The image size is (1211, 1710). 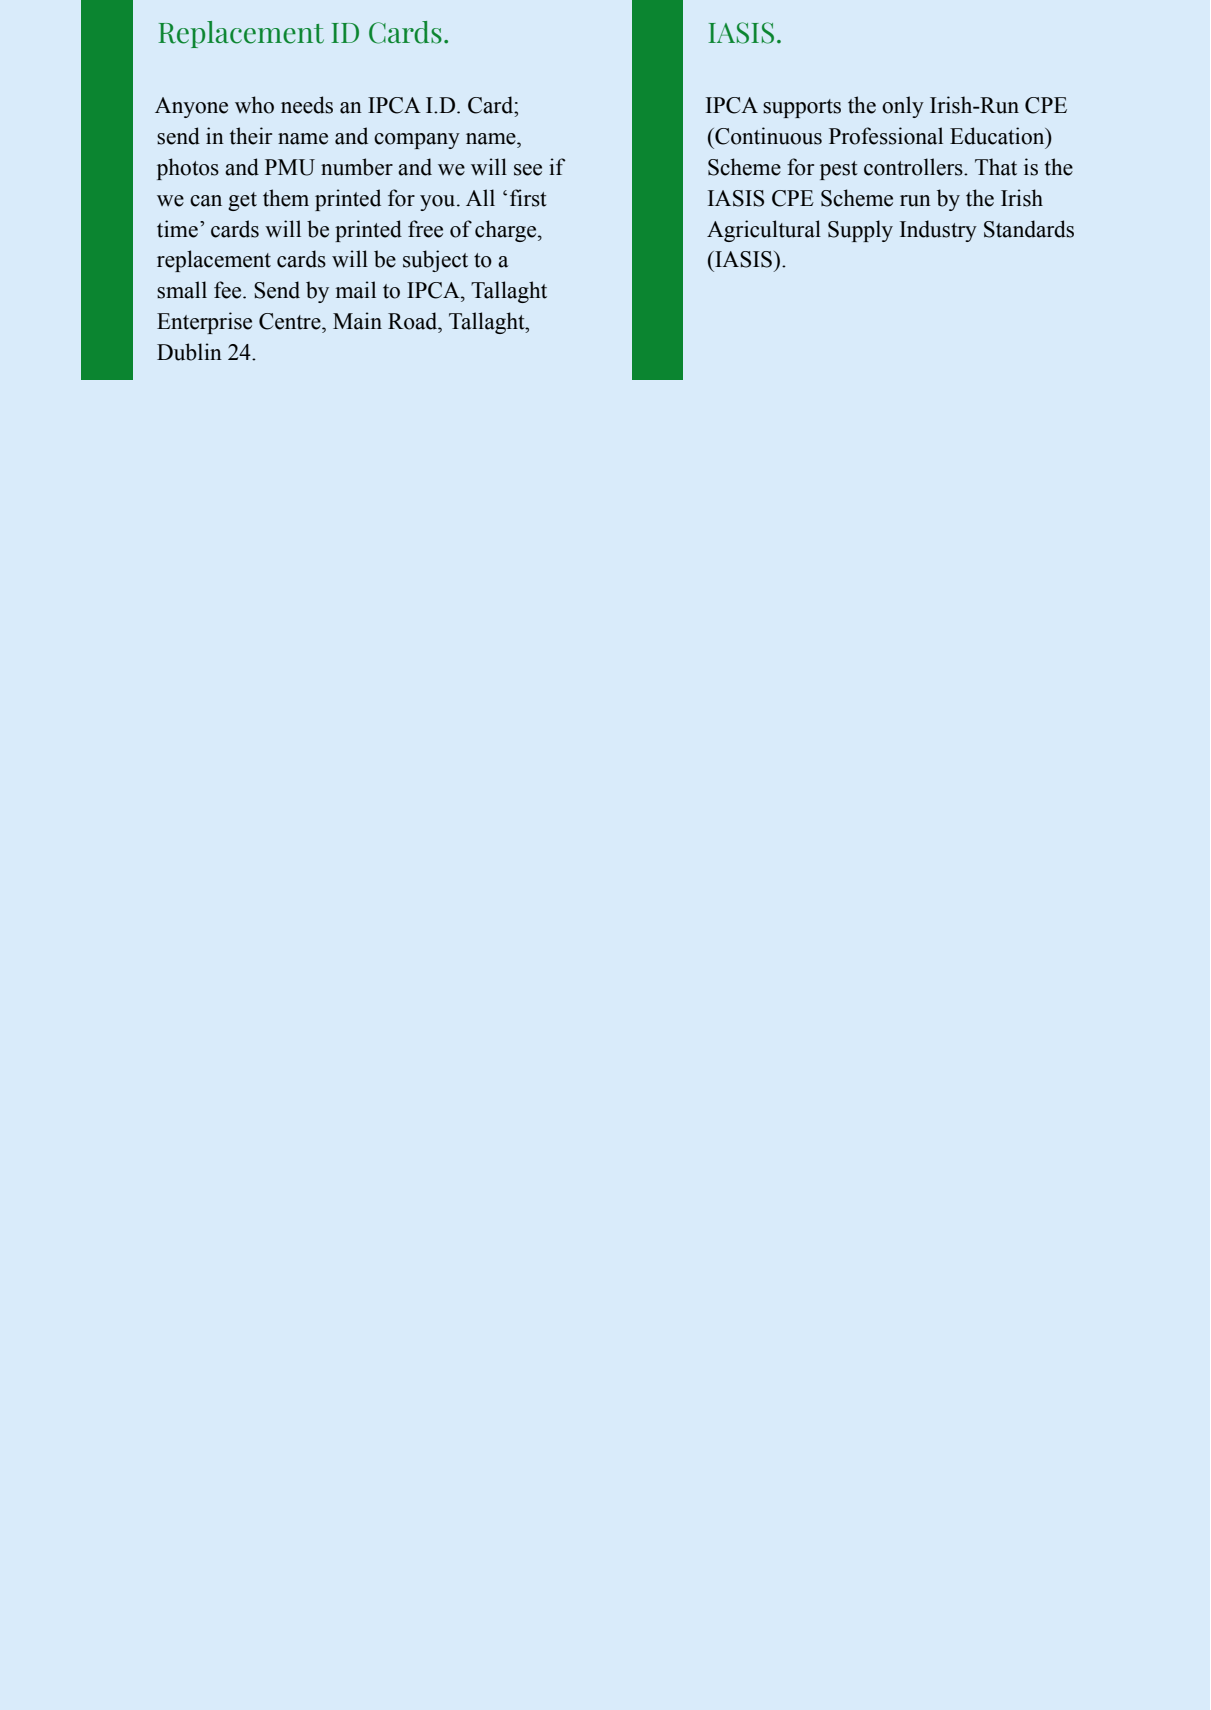 What do you see at coordinates (357, 321) in the document?
I see `Main` at bounding box center [357, 321].
